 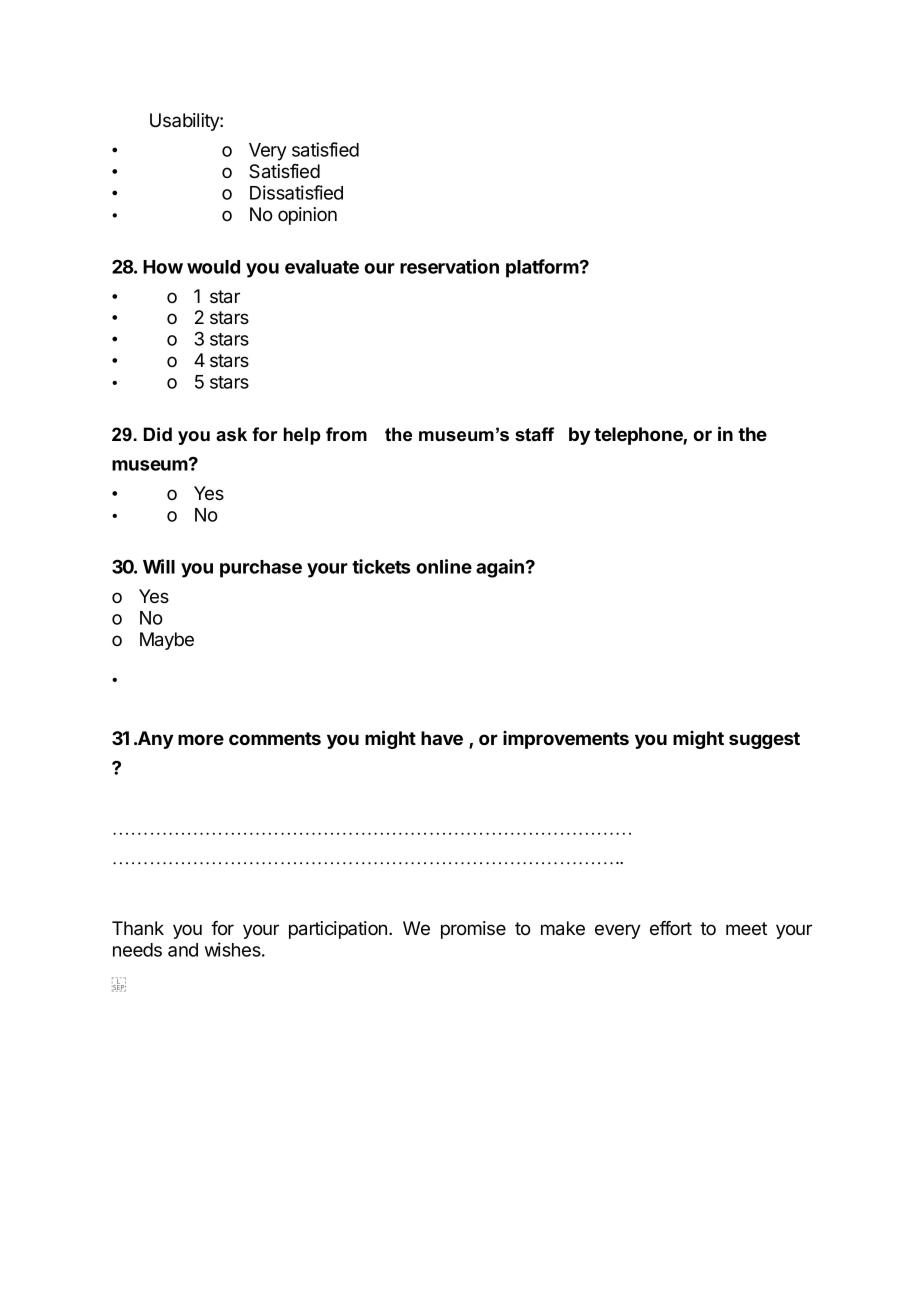 I want to click on Usability, so click(x=185, y=122).
